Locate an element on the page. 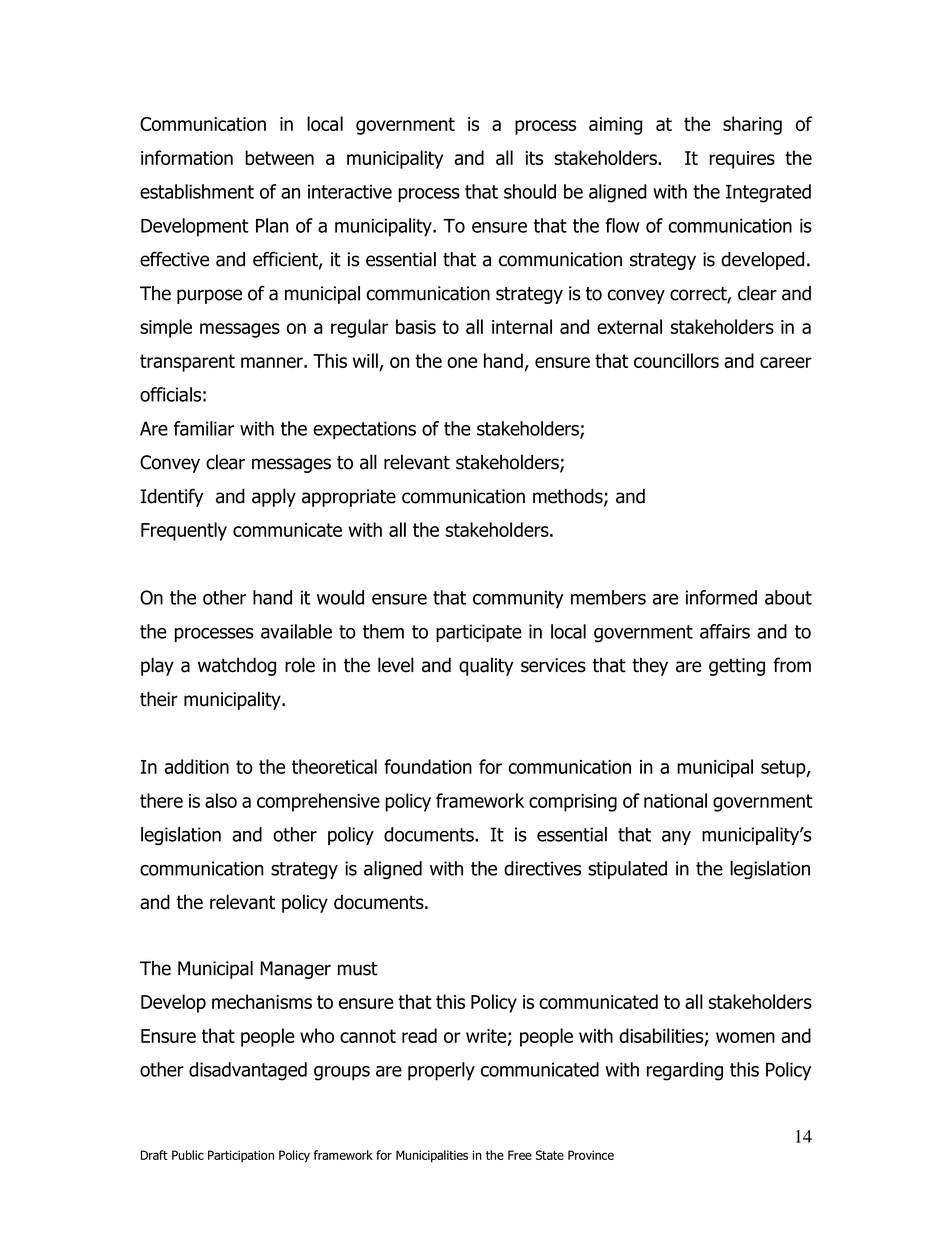  information is located at coordinates (187, 157).
